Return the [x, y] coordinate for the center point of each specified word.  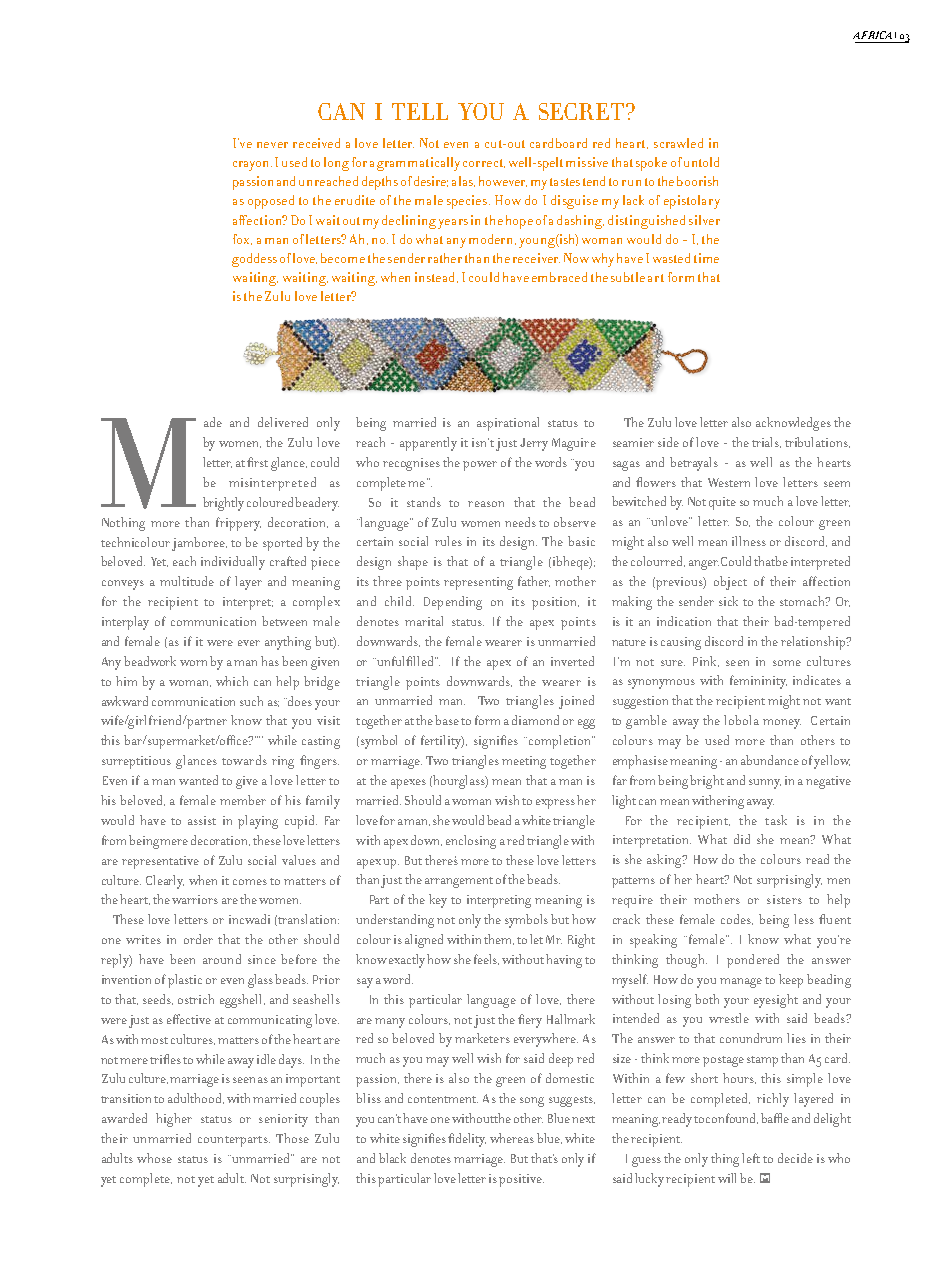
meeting [524, 762]
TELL [420, 111]
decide [795, 1158]
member [243, 800]
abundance [770, 760]
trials [766, 442]
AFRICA [872, 35]
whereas [512, 1138]
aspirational [508, 424]
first [257, 462]
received [316, 143]
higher [174, 1120]
